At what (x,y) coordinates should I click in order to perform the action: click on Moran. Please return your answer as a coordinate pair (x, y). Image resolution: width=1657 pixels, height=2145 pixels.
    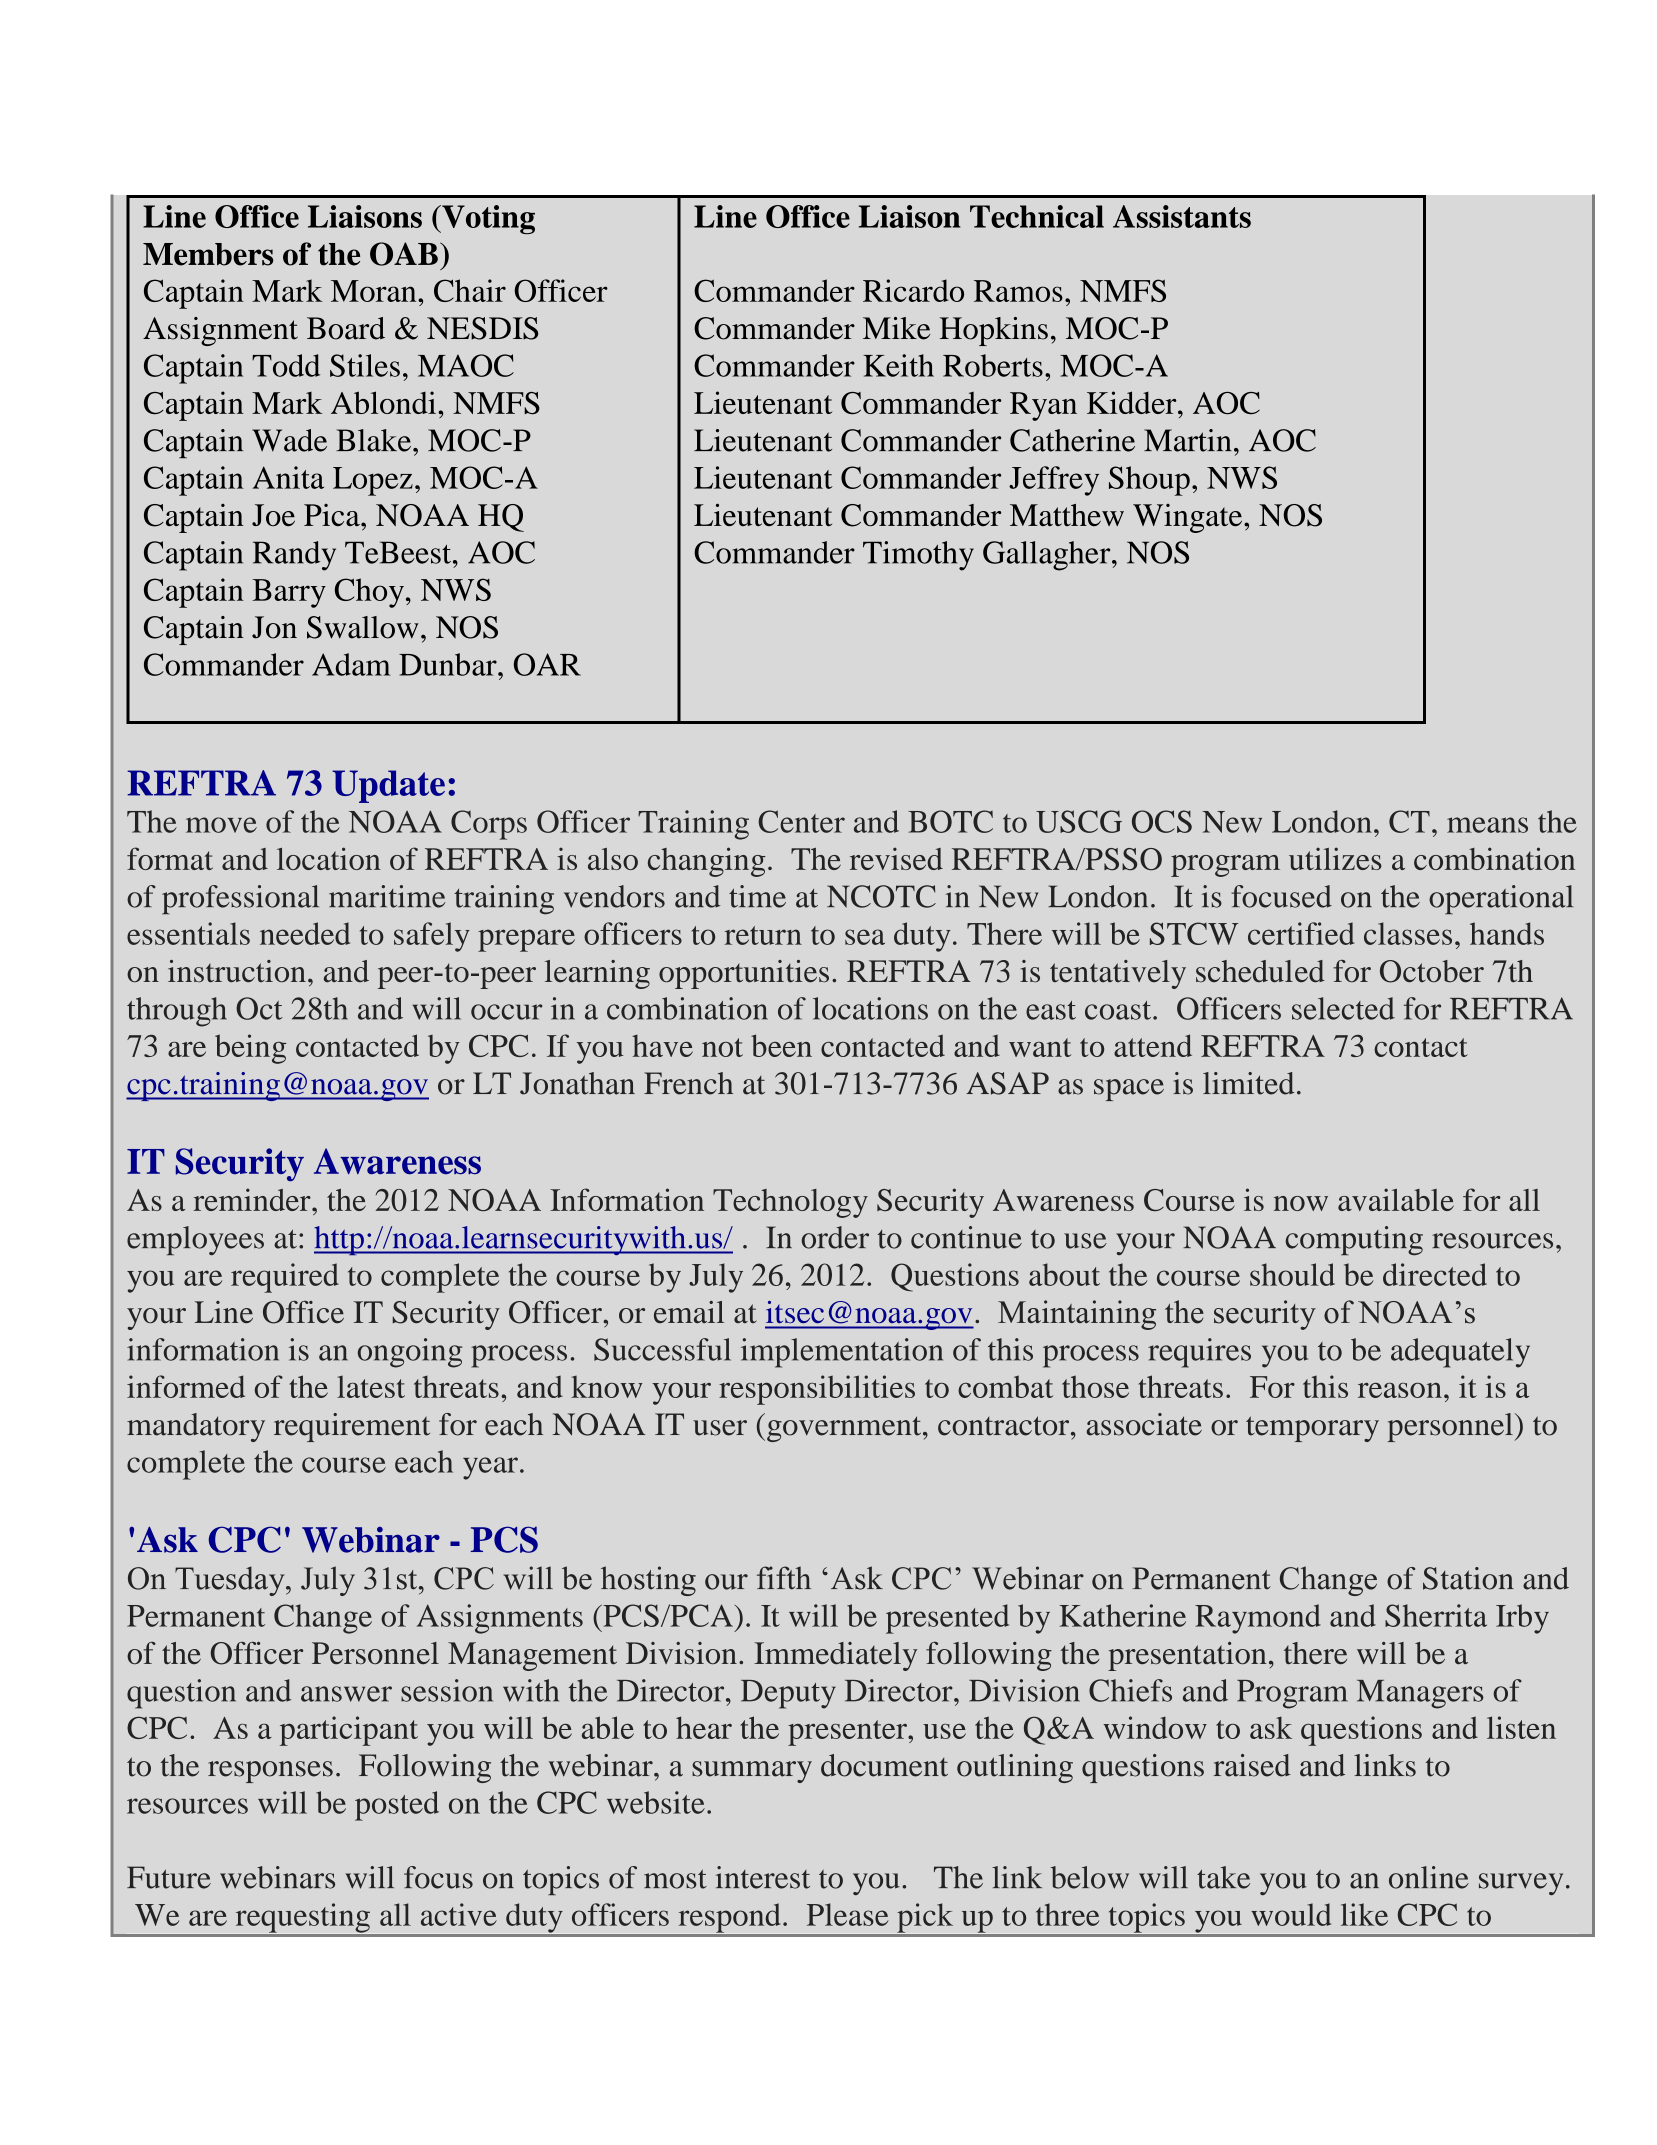
    Looking at the image, I should click on (375, 291).
